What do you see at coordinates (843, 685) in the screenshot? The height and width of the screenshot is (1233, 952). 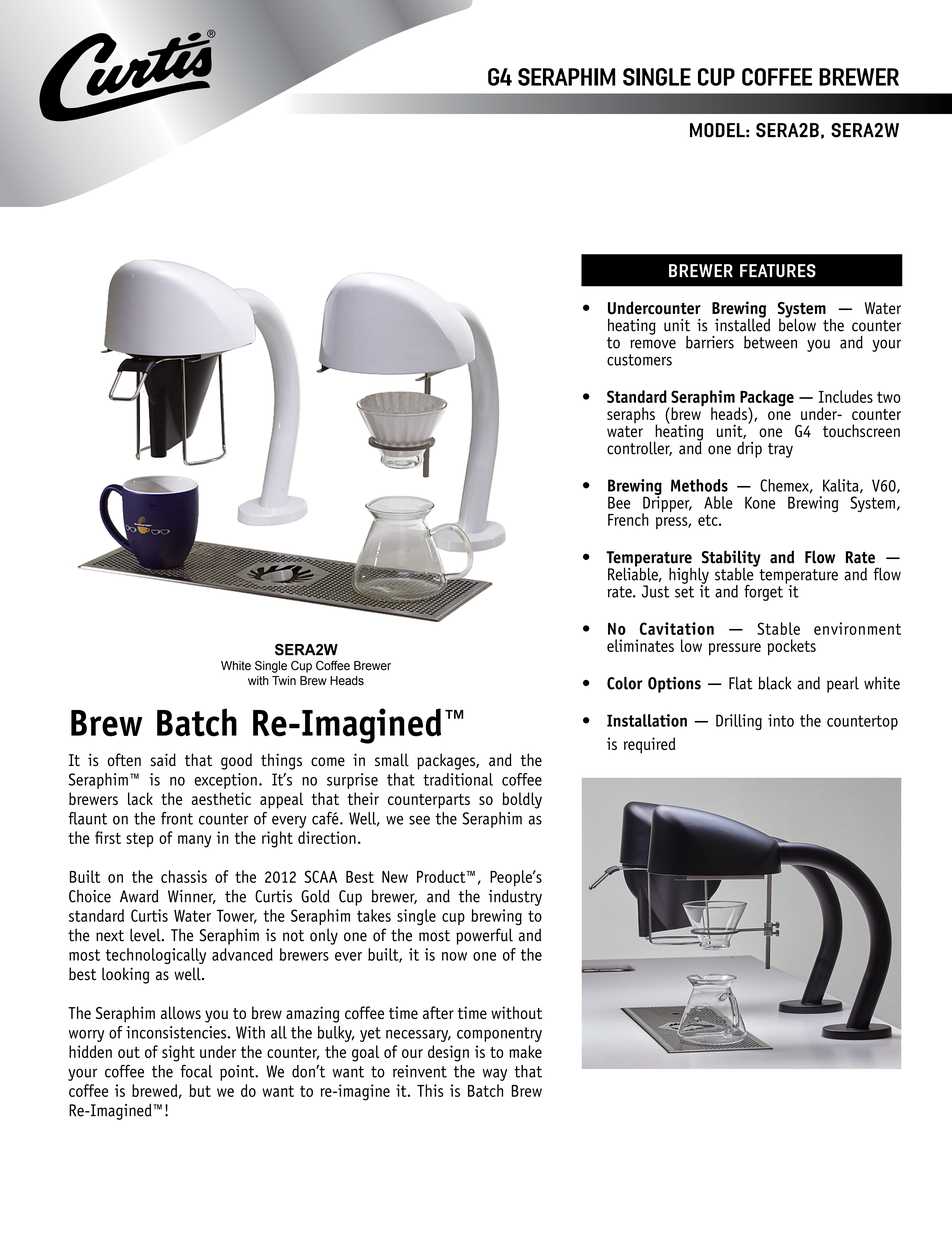 I see `pearl` at bounding box center [843, 685].
